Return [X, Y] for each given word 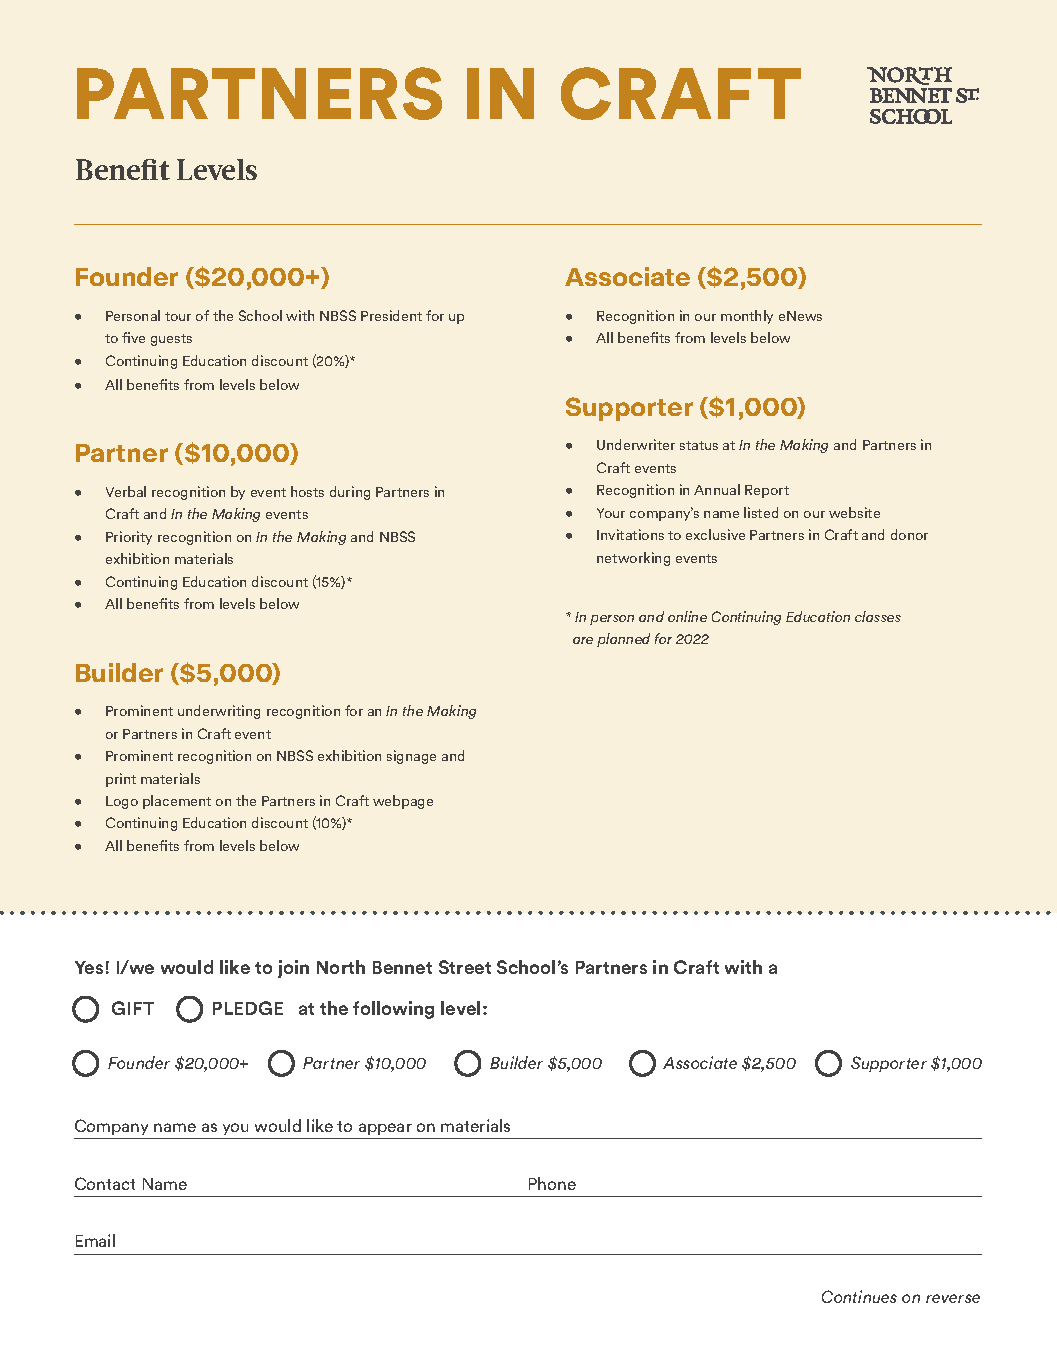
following [393, 1010]
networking [633, 559]
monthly [747, 317]
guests [171, 340]
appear [385, 1129]
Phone [552, 1183]
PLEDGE [248, 1008]
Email [95, 1240]
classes [878, 616]
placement [177, 802]
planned [623, 640]
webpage [403, 802]
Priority [129, 538]
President [391, 315]
